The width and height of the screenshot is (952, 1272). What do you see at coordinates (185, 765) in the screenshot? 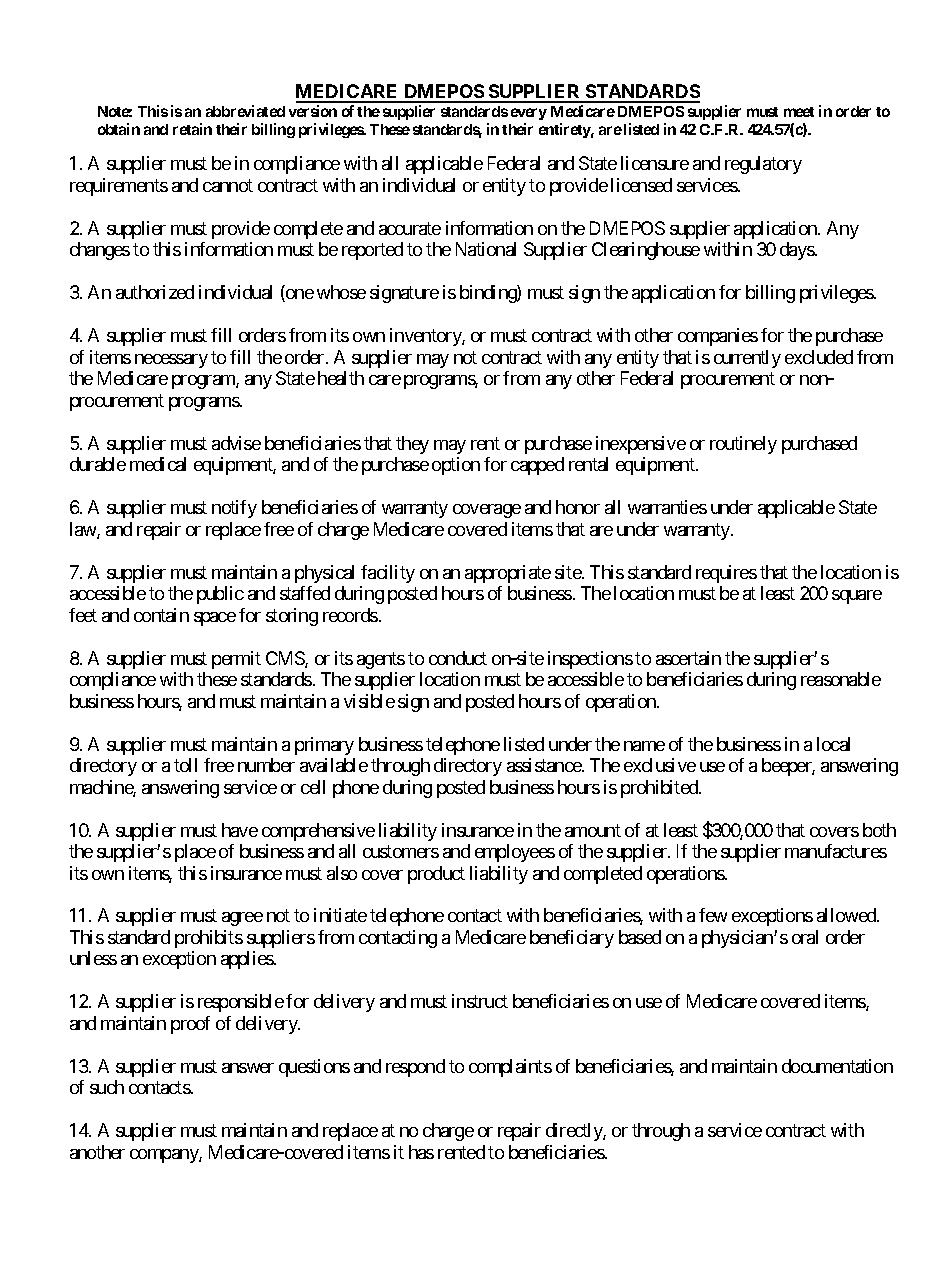
I see `toll` at bounding box center [185, 765].
